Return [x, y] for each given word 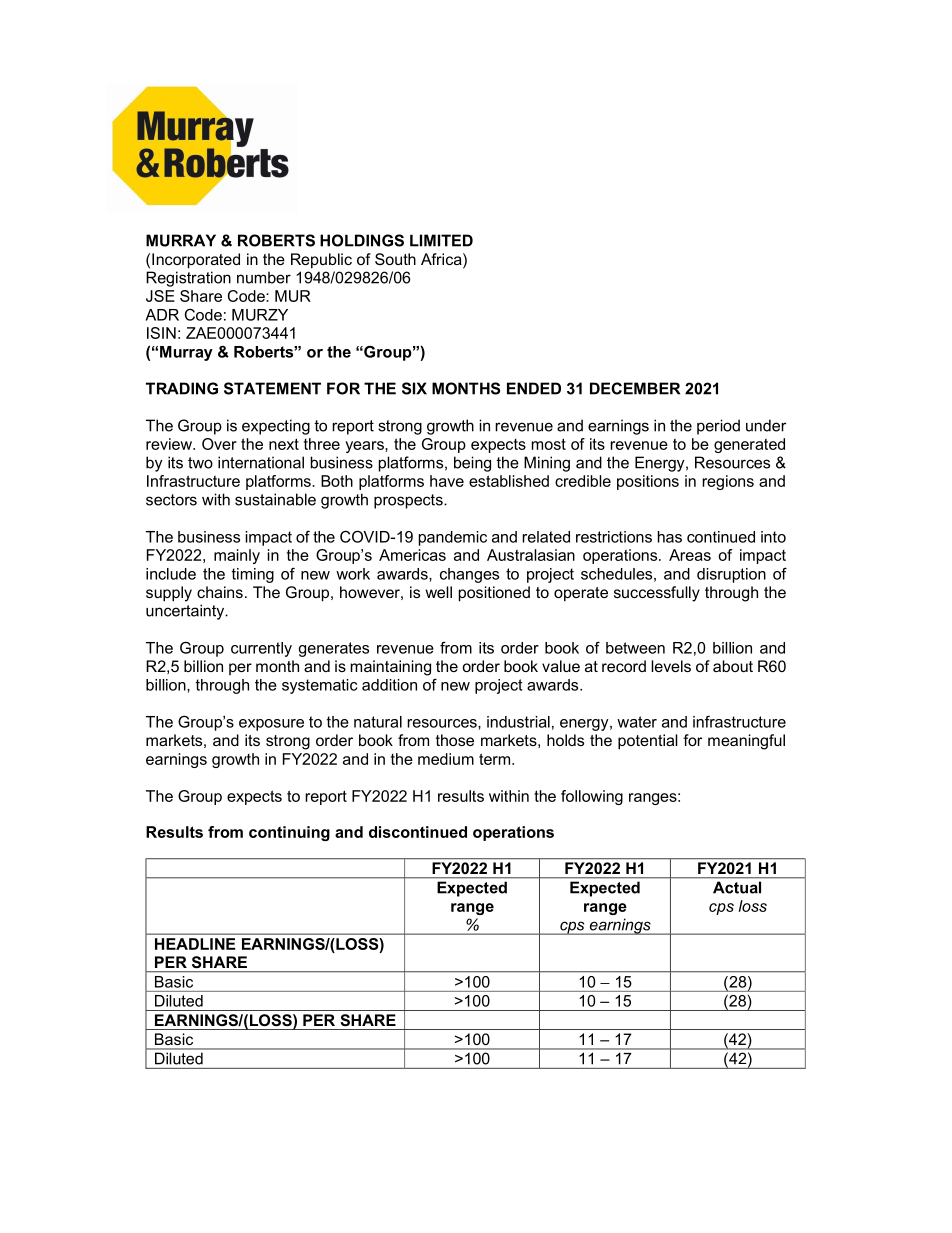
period [718, 427]
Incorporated [196, 261]
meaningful [746, 742]
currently [261, 649]
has [670, 537]
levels [671, 666]
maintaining [391, 668]
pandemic [453, 538]
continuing [289, 833]
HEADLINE [195, 944]
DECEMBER [635, 388]
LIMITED [441, 240]
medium [446, 759]
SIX [414, 388]
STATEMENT [272, 388]
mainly [237, 556]
